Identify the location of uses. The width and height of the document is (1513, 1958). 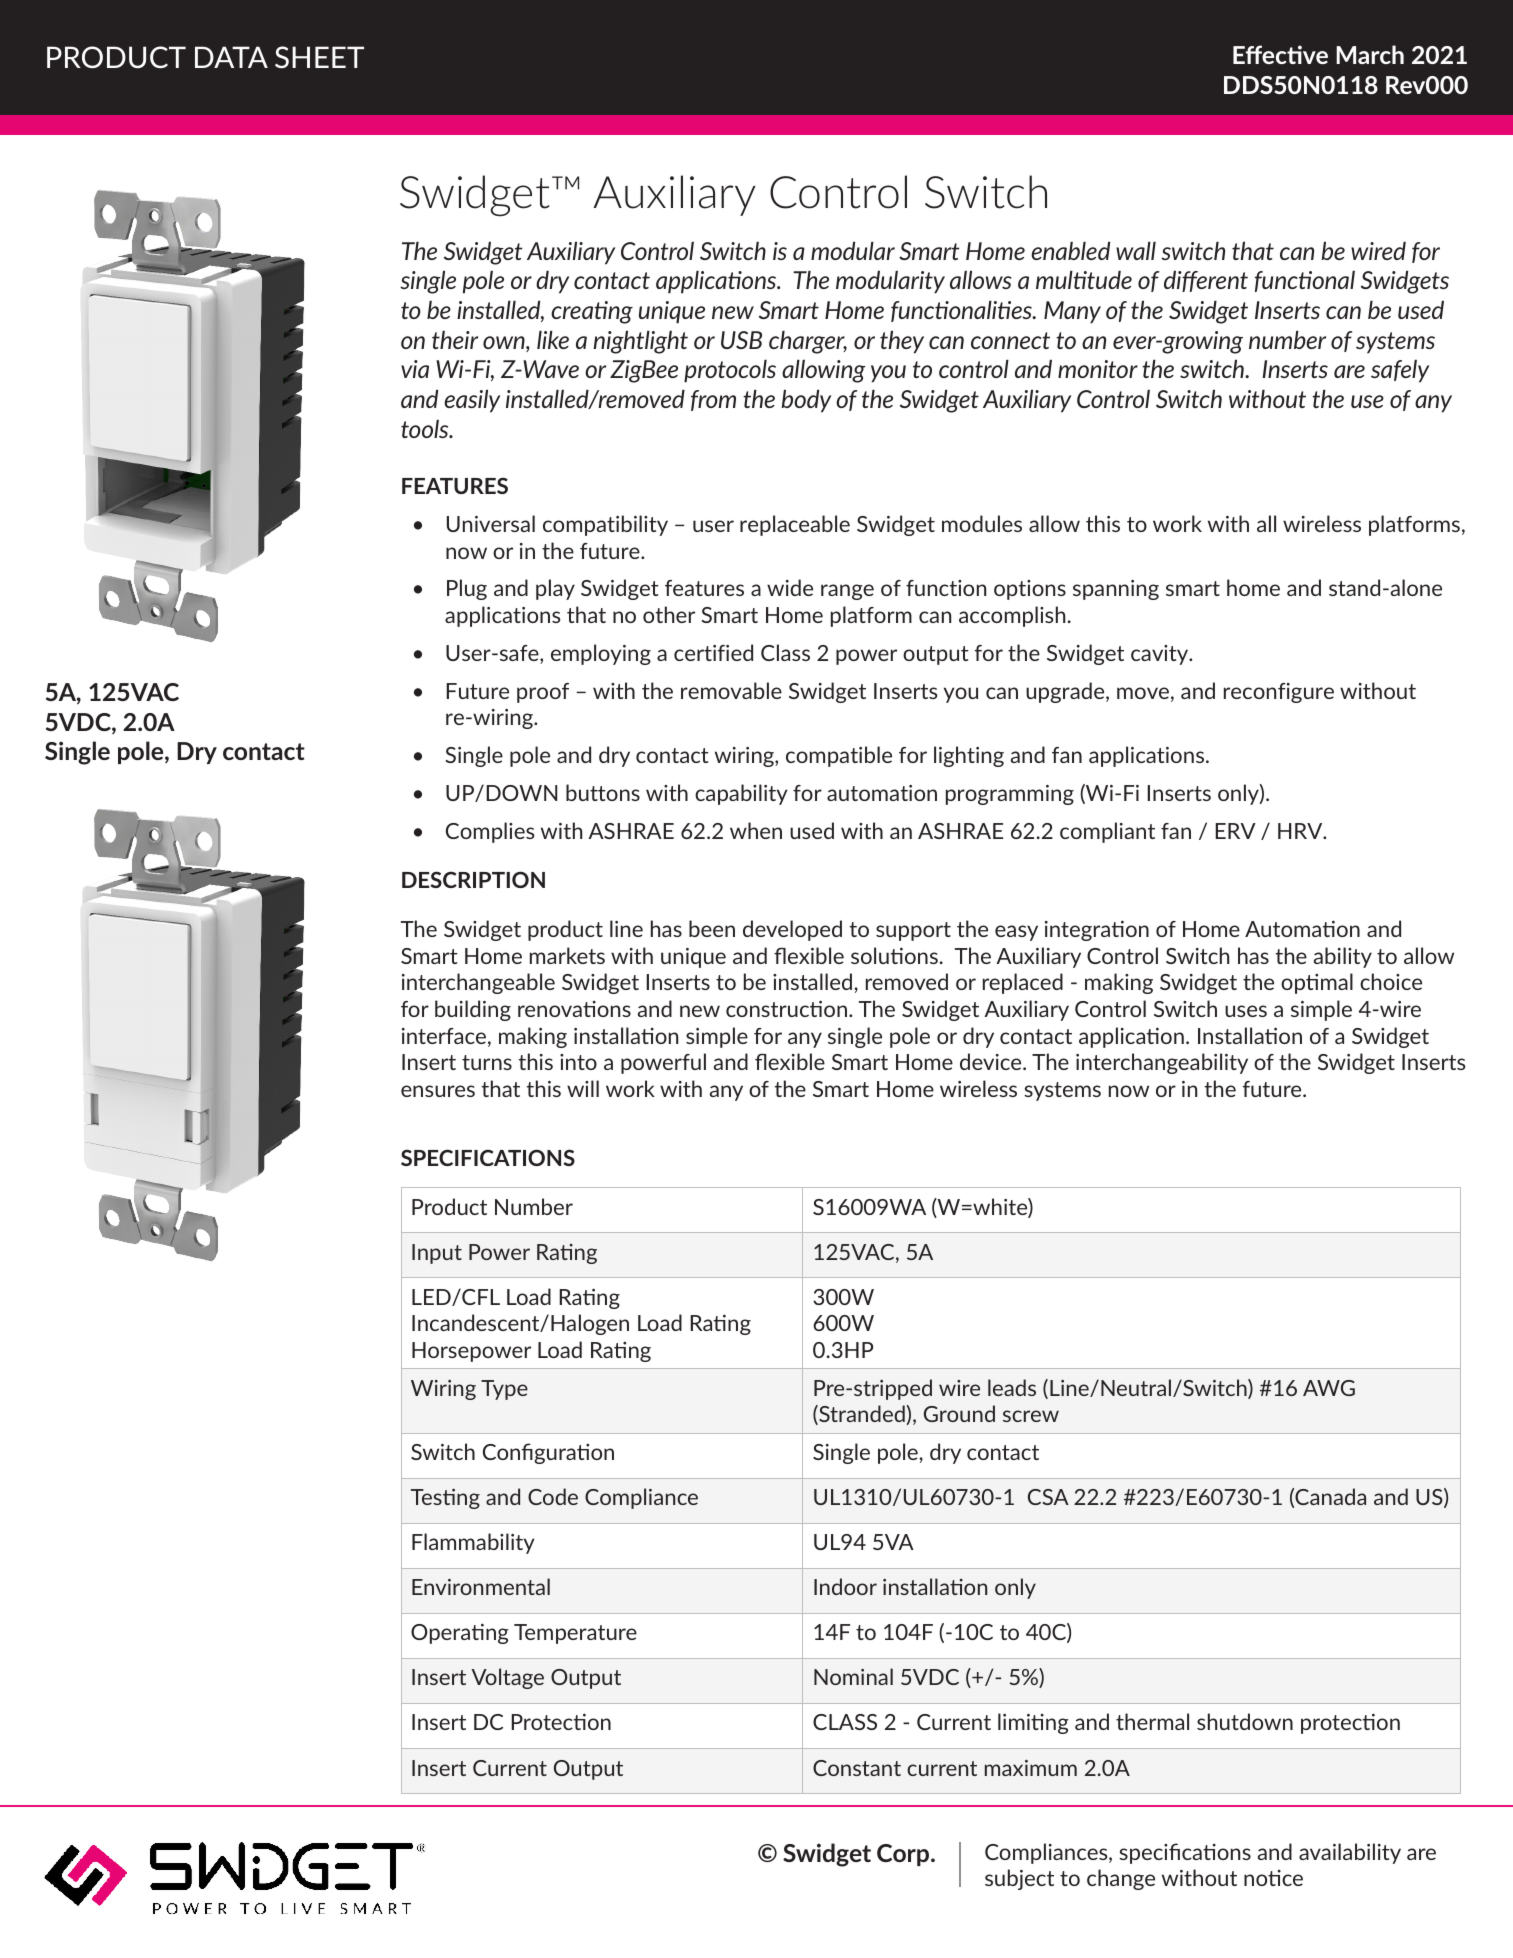
(1246, 1011).
